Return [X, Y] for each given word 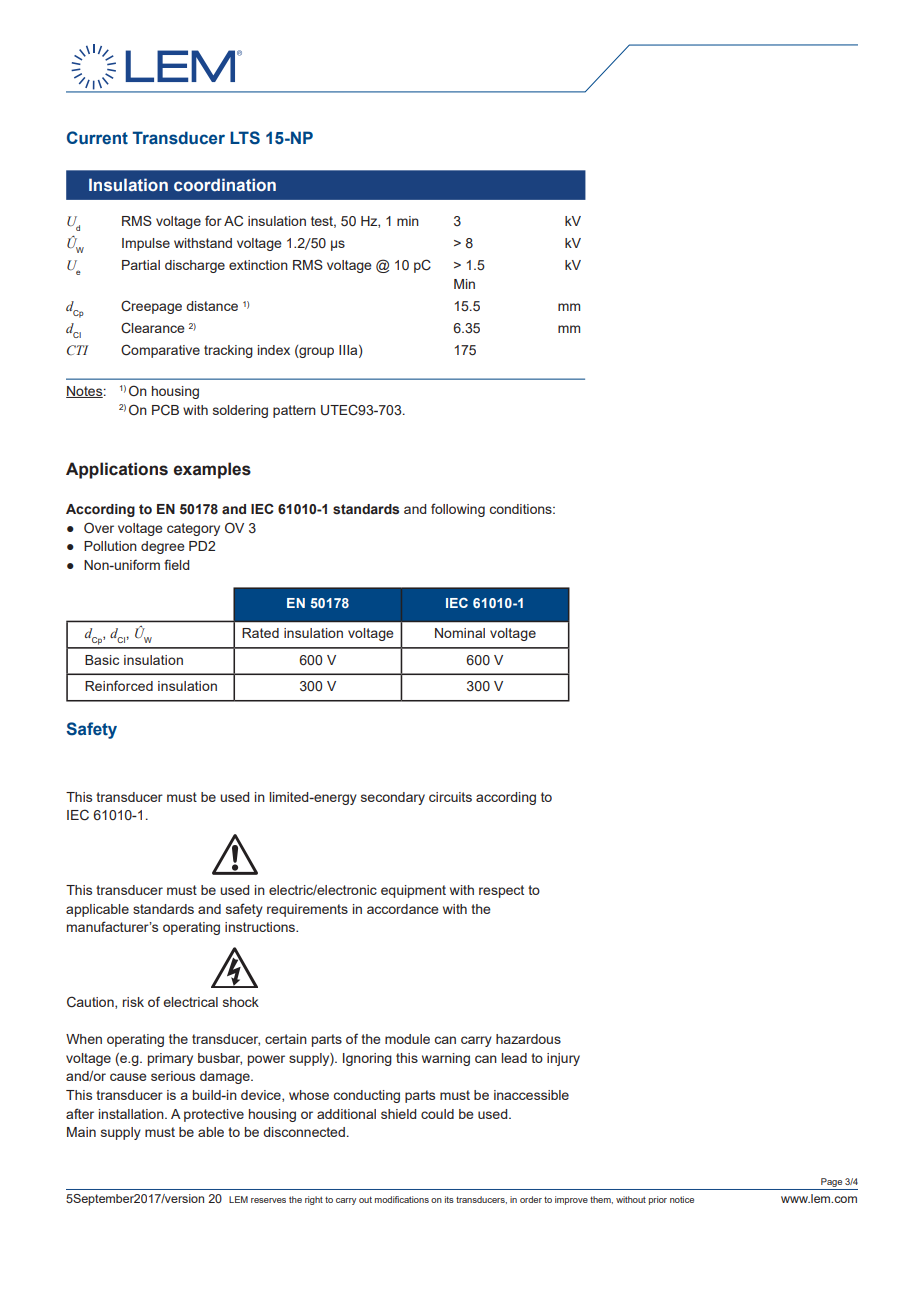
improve [571, 1200]
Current [97, 138]
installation [132, 1114]
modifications [402, 1199]
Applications [117, 470]
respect [501, 891]
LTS [245, 138]
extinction [258, 265]
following [458, 510]
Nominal [460, 633]
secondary [393, 798]
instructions [261, 927]
